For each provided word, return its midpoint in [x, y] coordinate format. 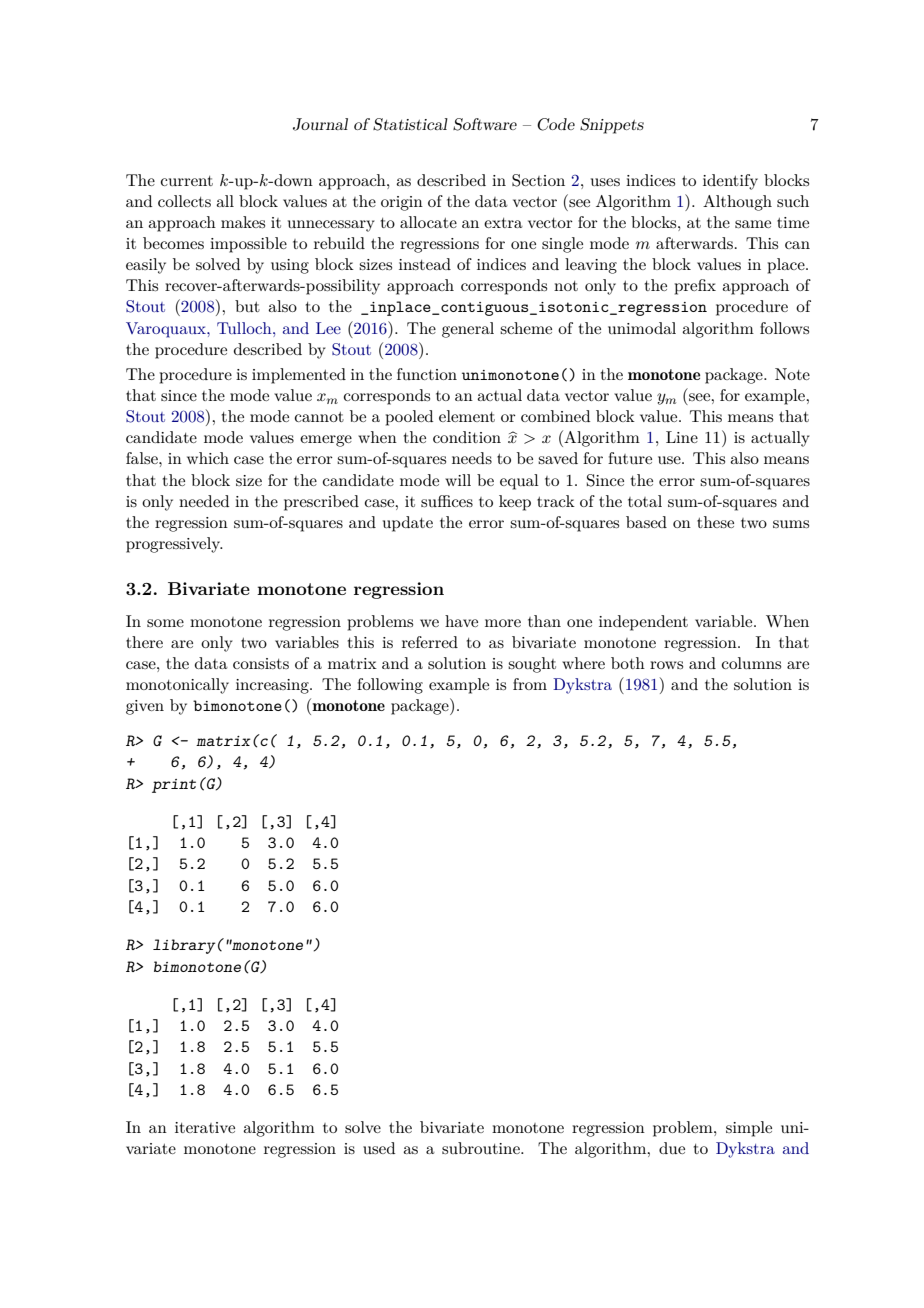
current [187, 181]
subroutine [482, 1148]
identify [730, 182]
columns [751, 663]
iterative [205, 1127]
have [461, 621]
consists [261, 663]
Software [485, 124]
